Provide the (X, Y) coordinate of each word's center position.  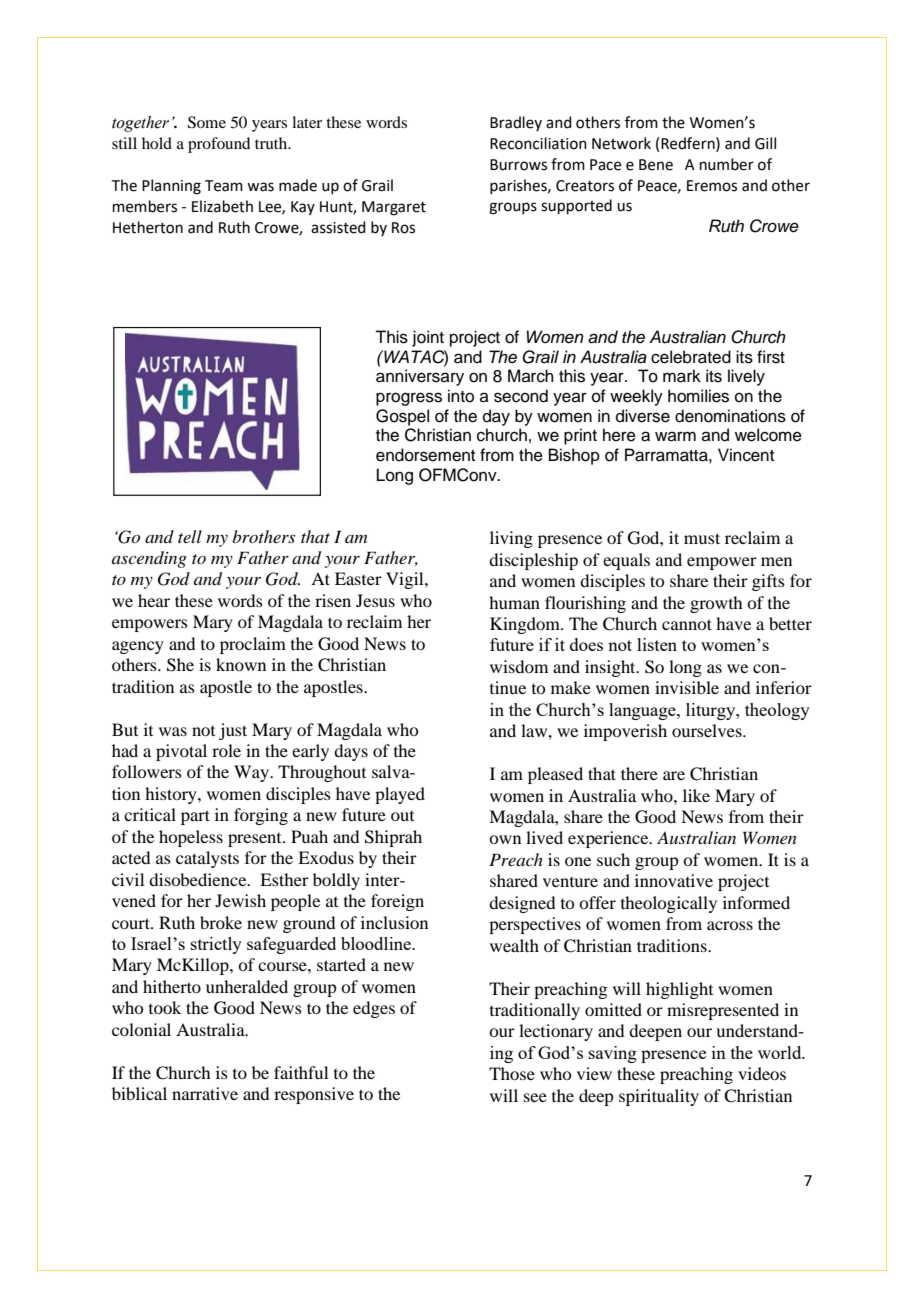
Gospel (402, 417)
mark (682, 376)
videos (762, 1073)
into (461, 396)
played (400, 795)
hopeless (191, 838)
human (514, 602)
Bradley (516, 123)
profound (219, 145)
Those (512, 1073)
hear (154, 600)
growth (716, 604)
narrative (205, 1093)
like (696, 795)
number (727, 164)
